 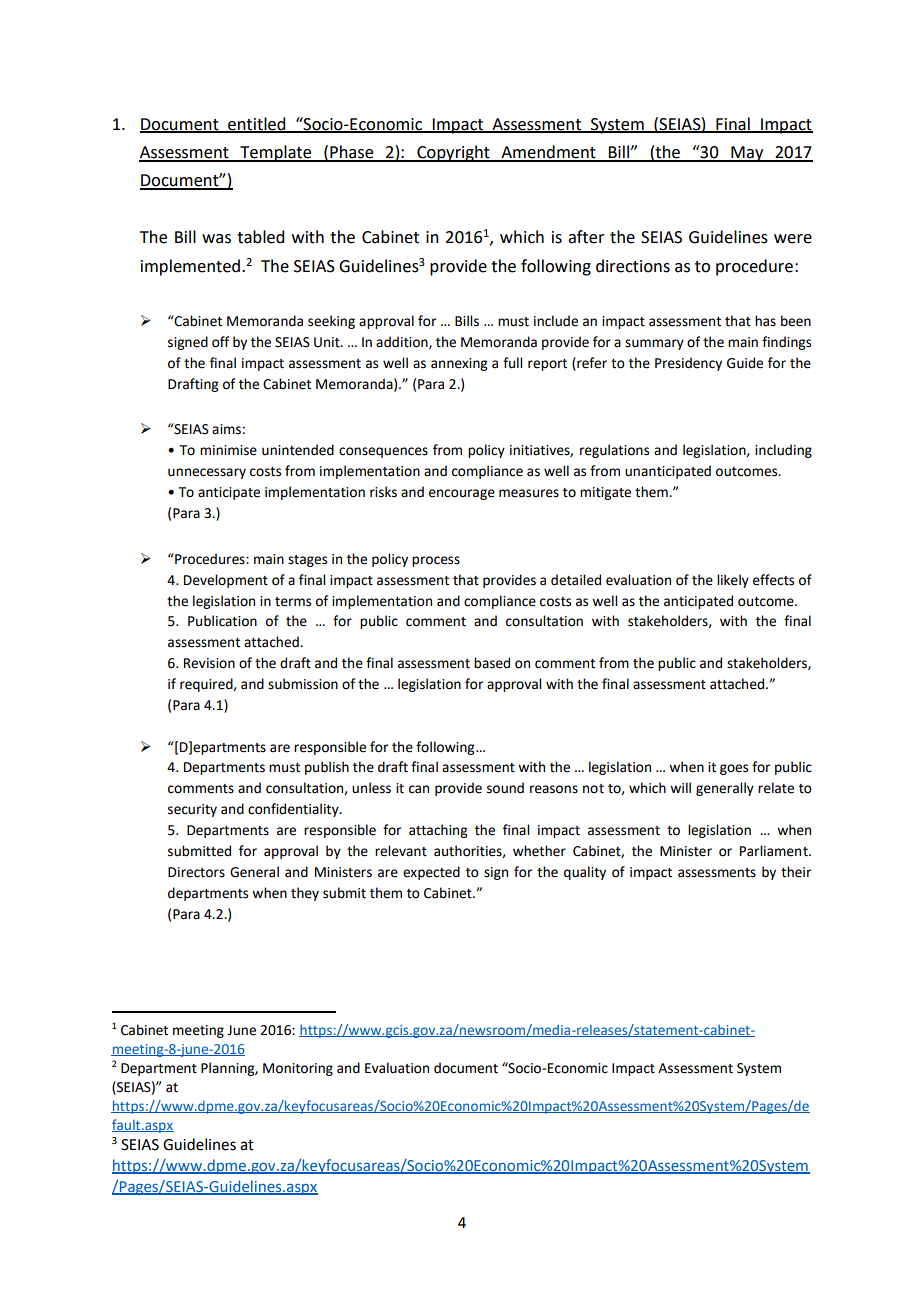 I want to click on expected, so click(x=431, y=873).
